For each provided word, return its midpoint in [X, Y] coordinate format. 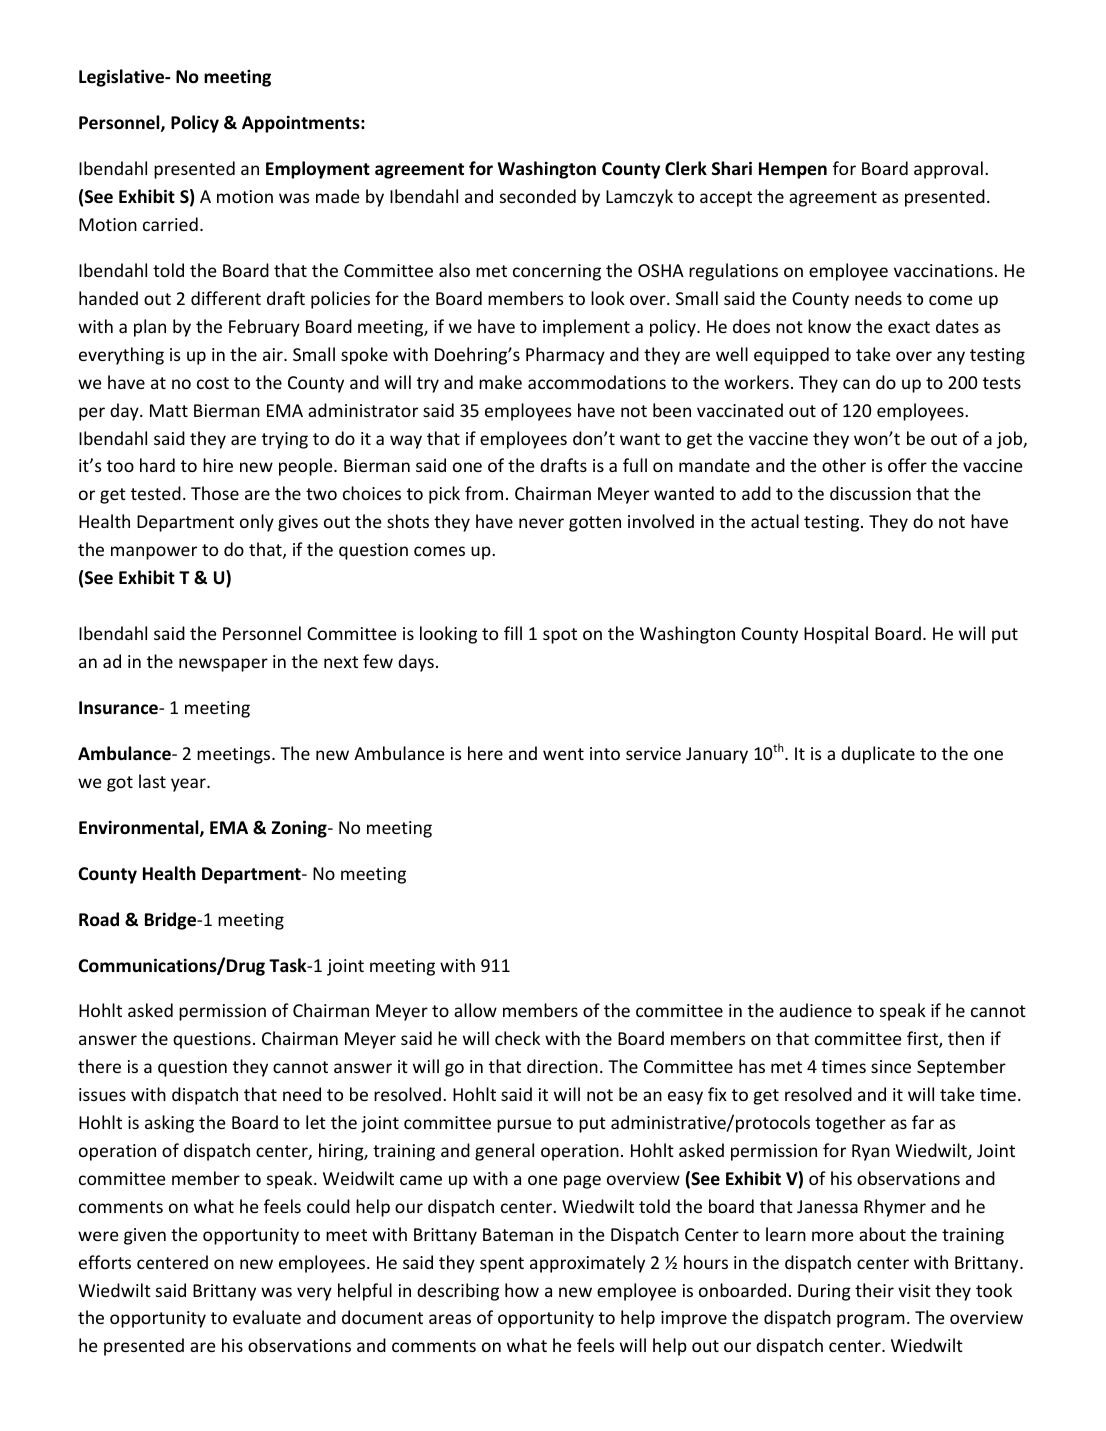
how [522, 1290]
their [874, 1290]
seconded [538, 196]
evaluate [267, 1317]
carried [170, 224]
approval [948, 170]
